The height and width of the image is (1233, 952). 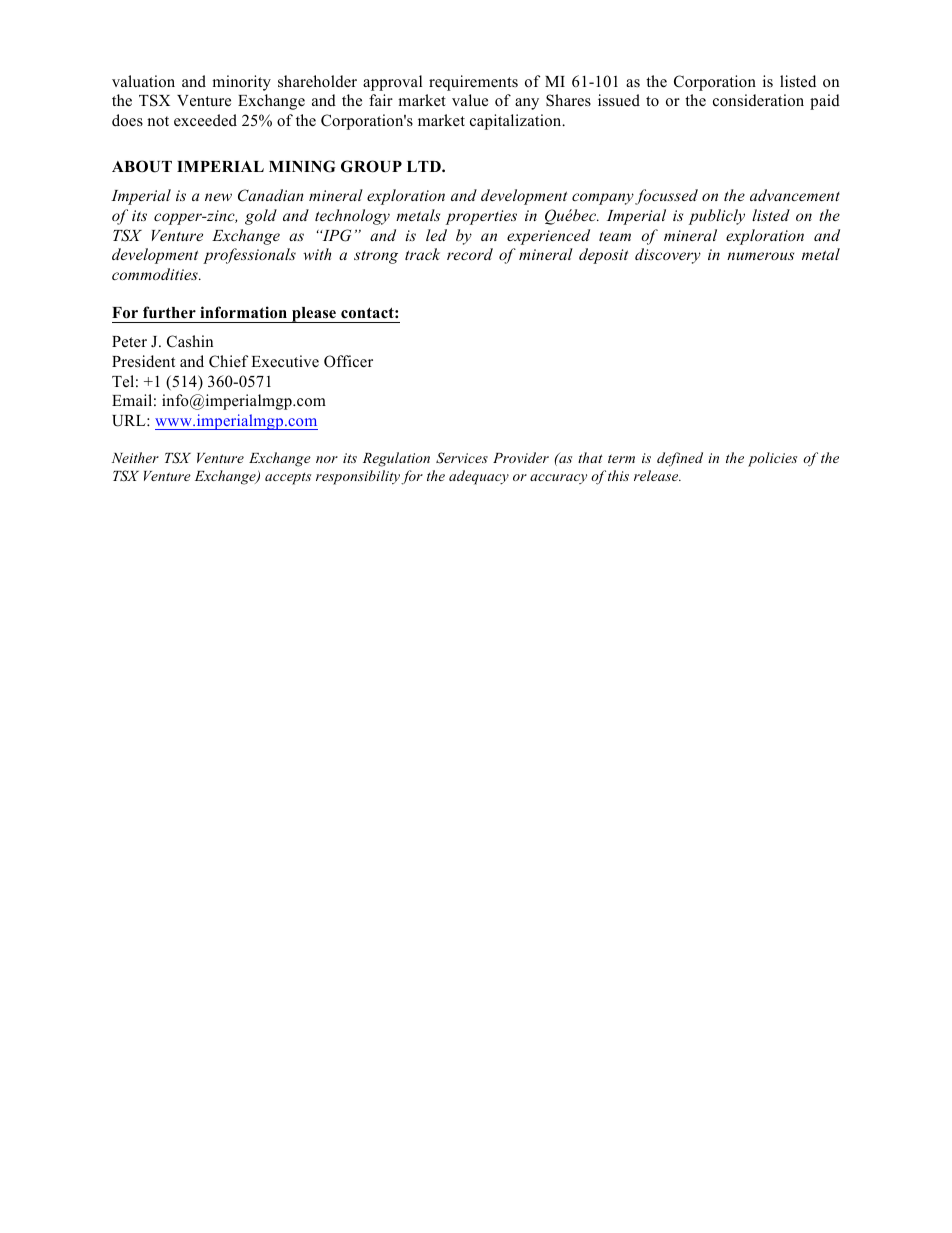 What do you see at coordinates (717, 217) in the image?
I see `publicly` at bounding box center [717, 217].
